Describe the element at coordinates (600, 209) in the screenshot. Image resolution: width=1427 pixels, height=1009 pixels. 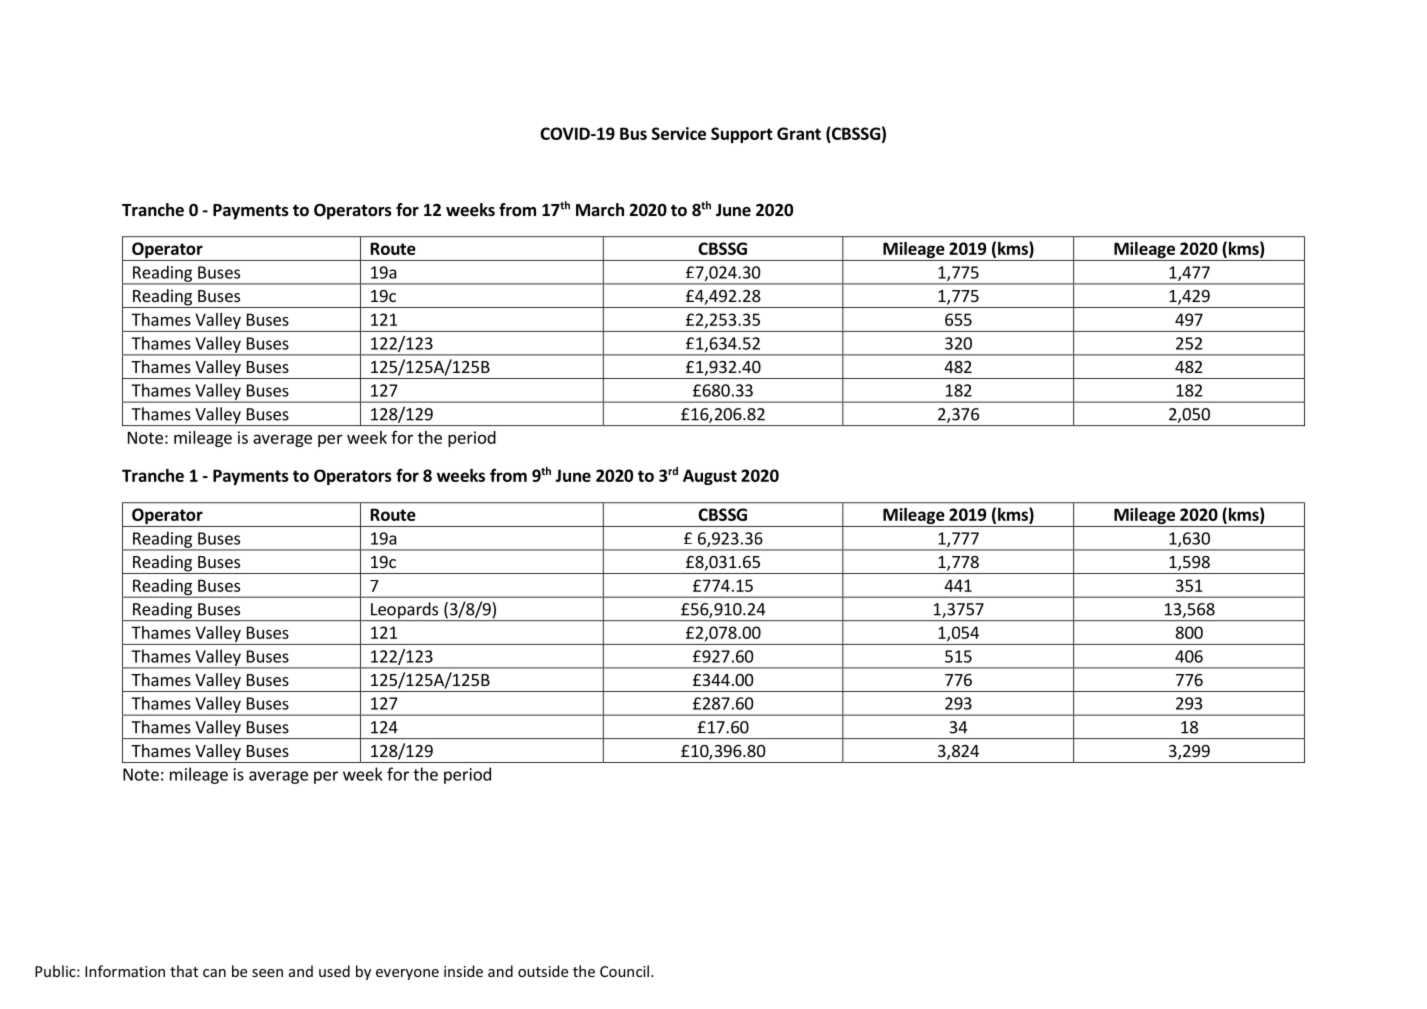
I see `March` at that location.
